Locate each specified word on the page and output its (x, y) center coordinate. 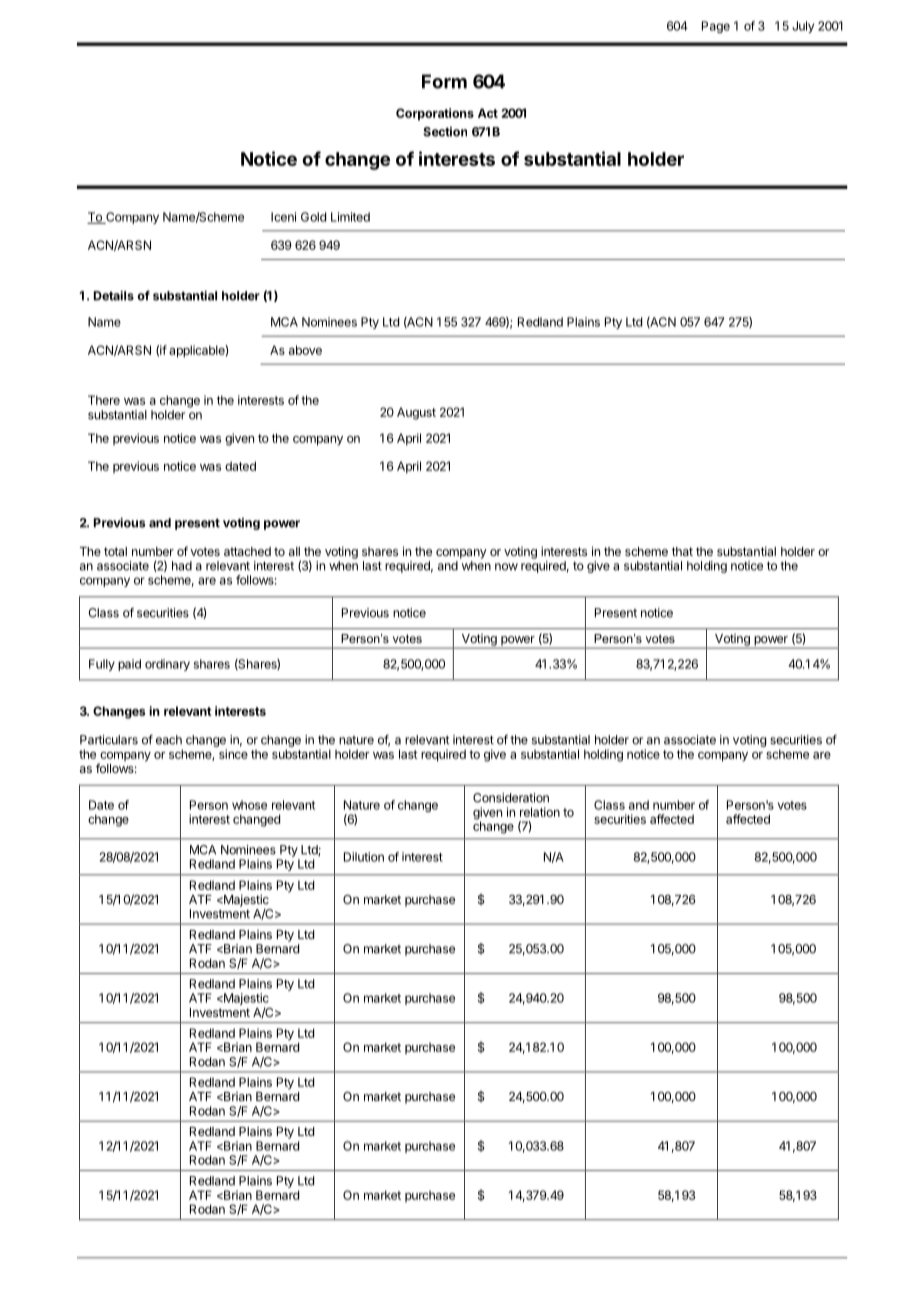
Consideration (511, 798)
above (305, 350)
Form (444, 81)
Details (114, 295)
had (182, 566)
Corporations (435, 114)
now (506, 567)
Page (716, 27)
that (682, 551)
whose (249, 805)
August (416, 413)
